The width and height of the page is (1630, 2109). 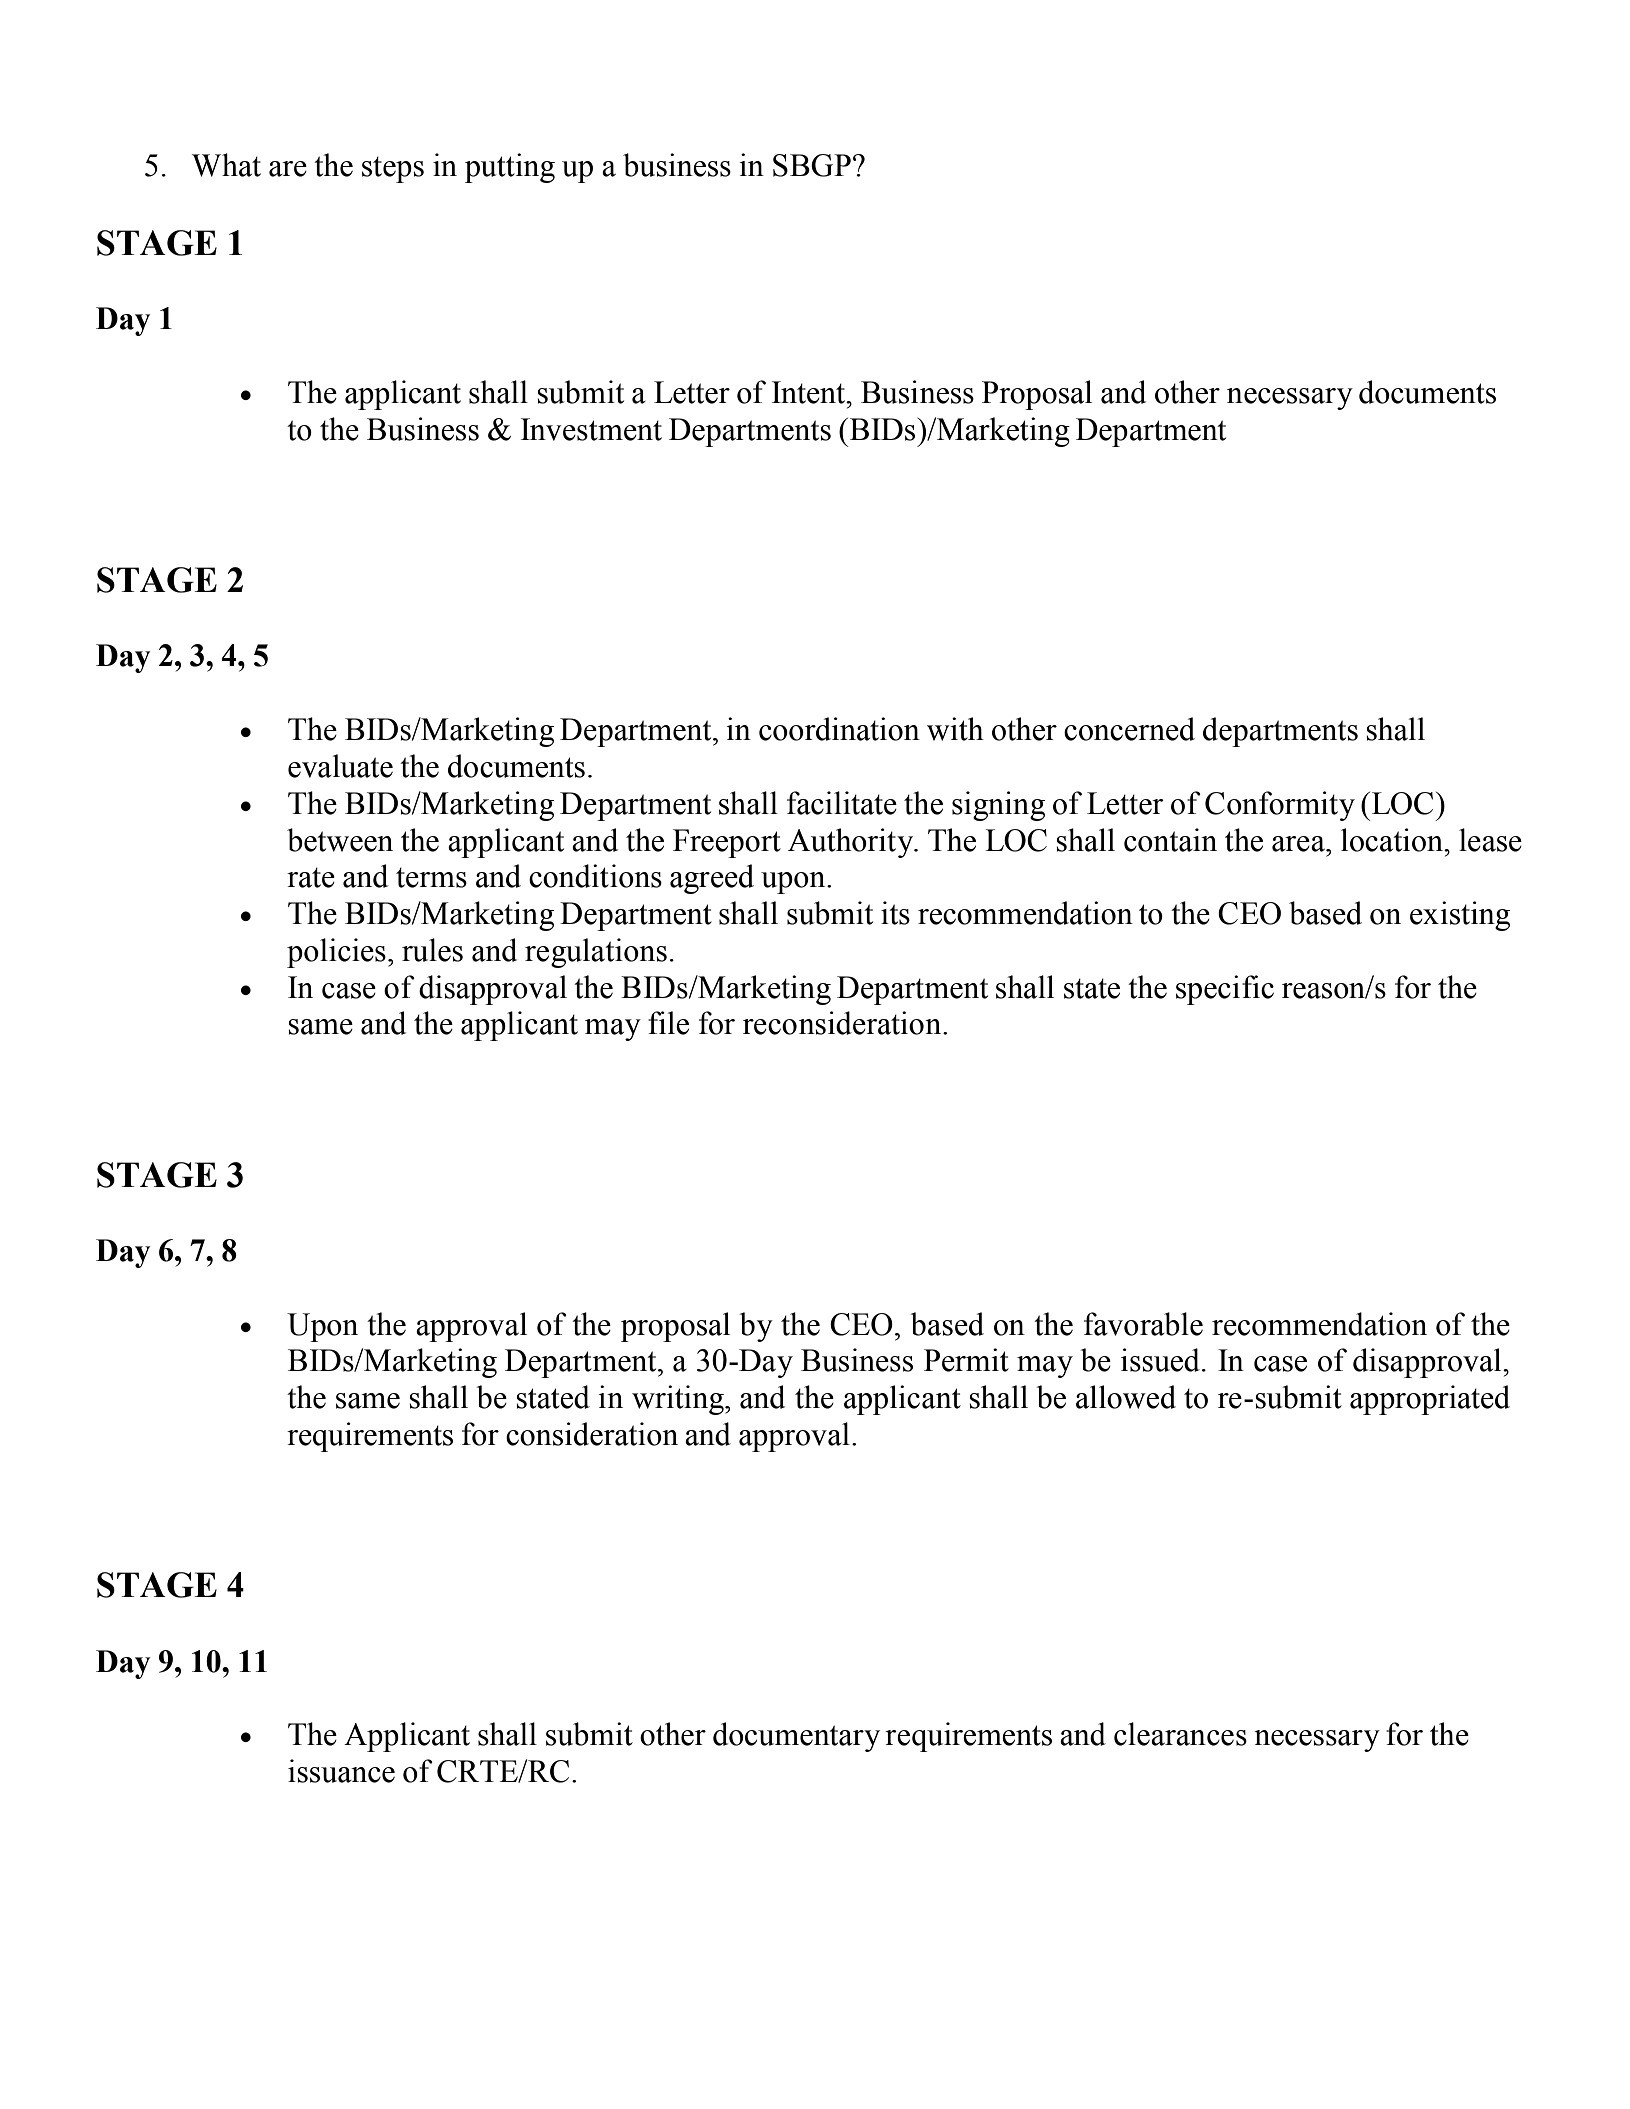 I want to click on steps, so click(x=393, y=169).
